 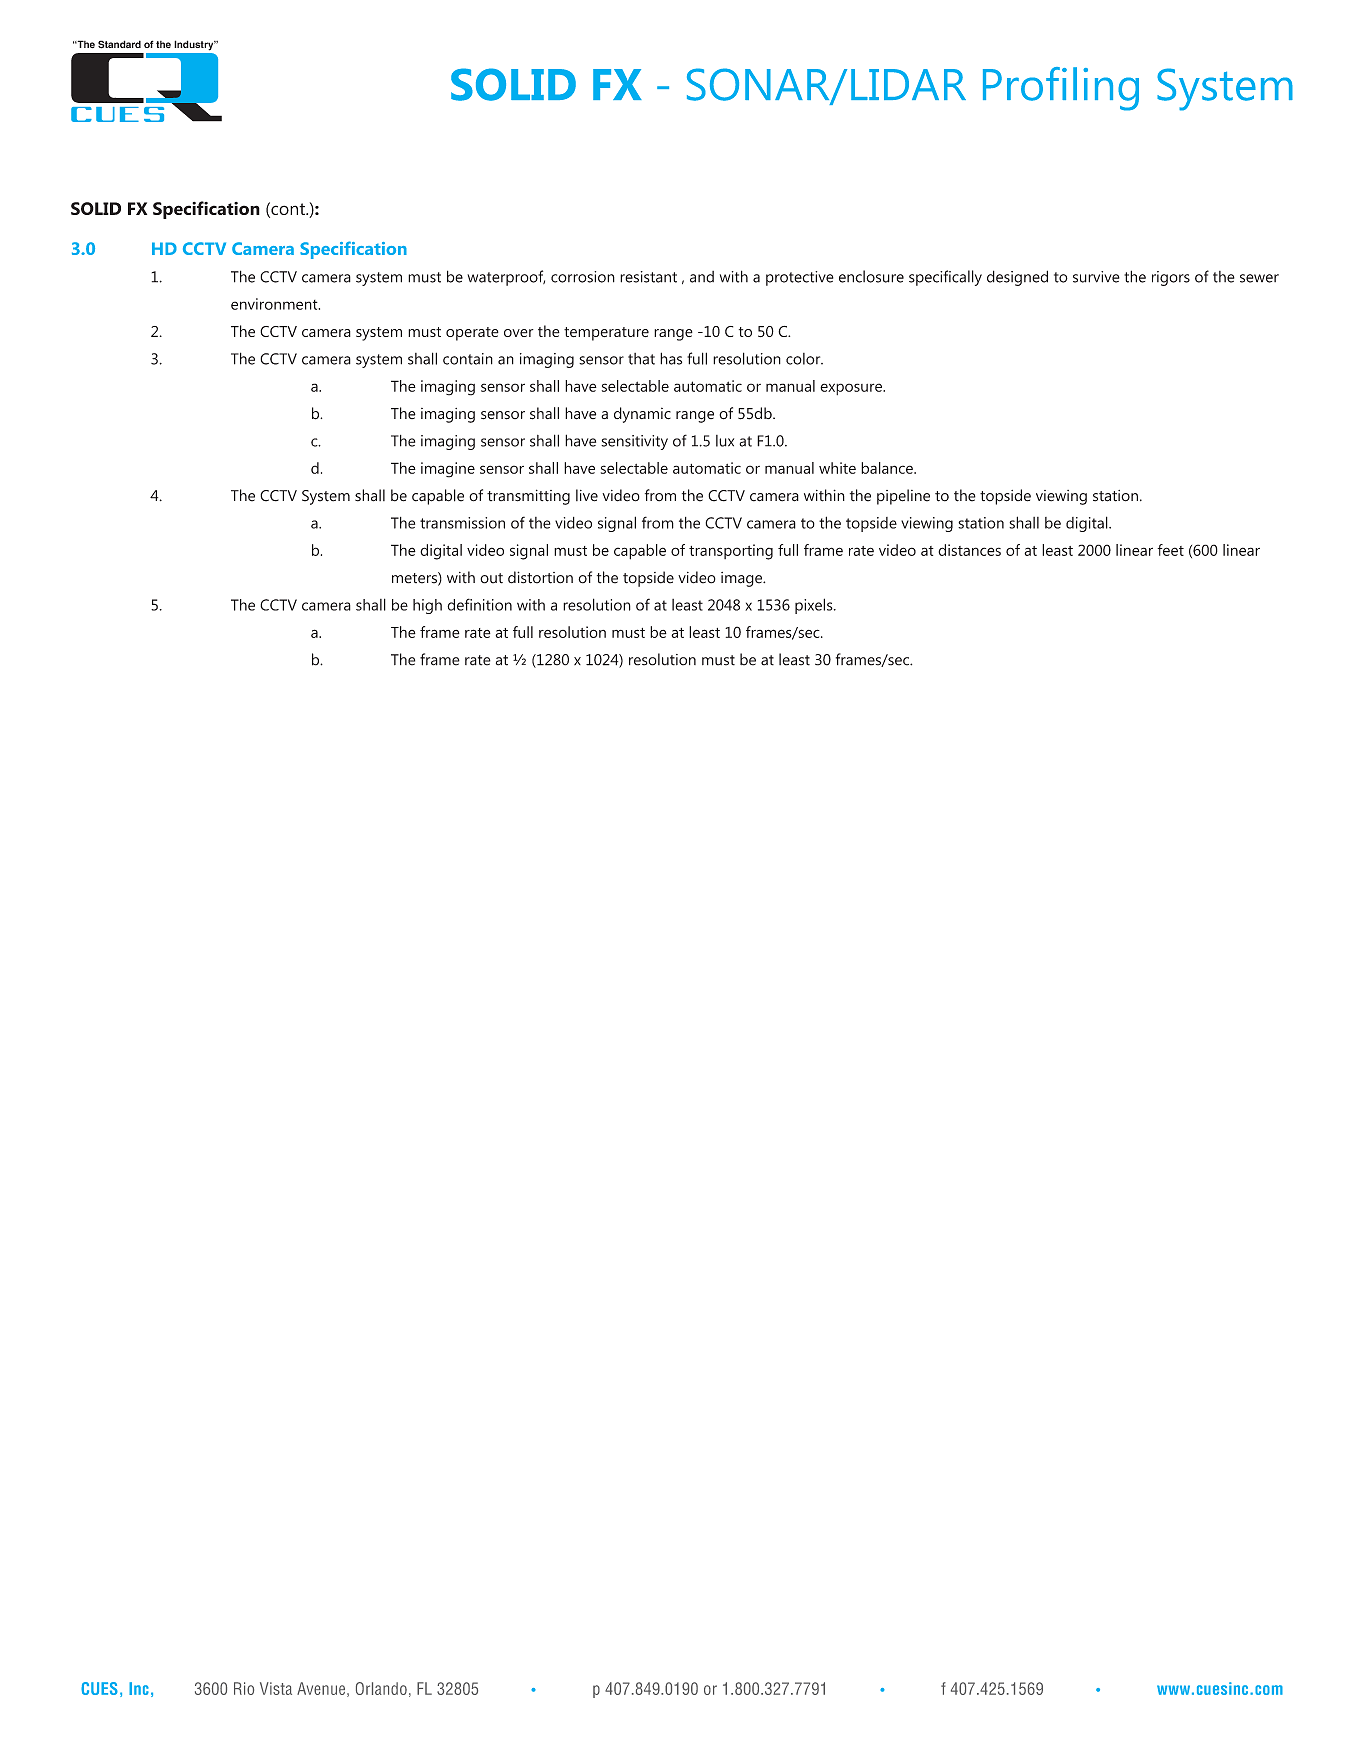 I want to click on pixels, so click(x=815, y=606).
